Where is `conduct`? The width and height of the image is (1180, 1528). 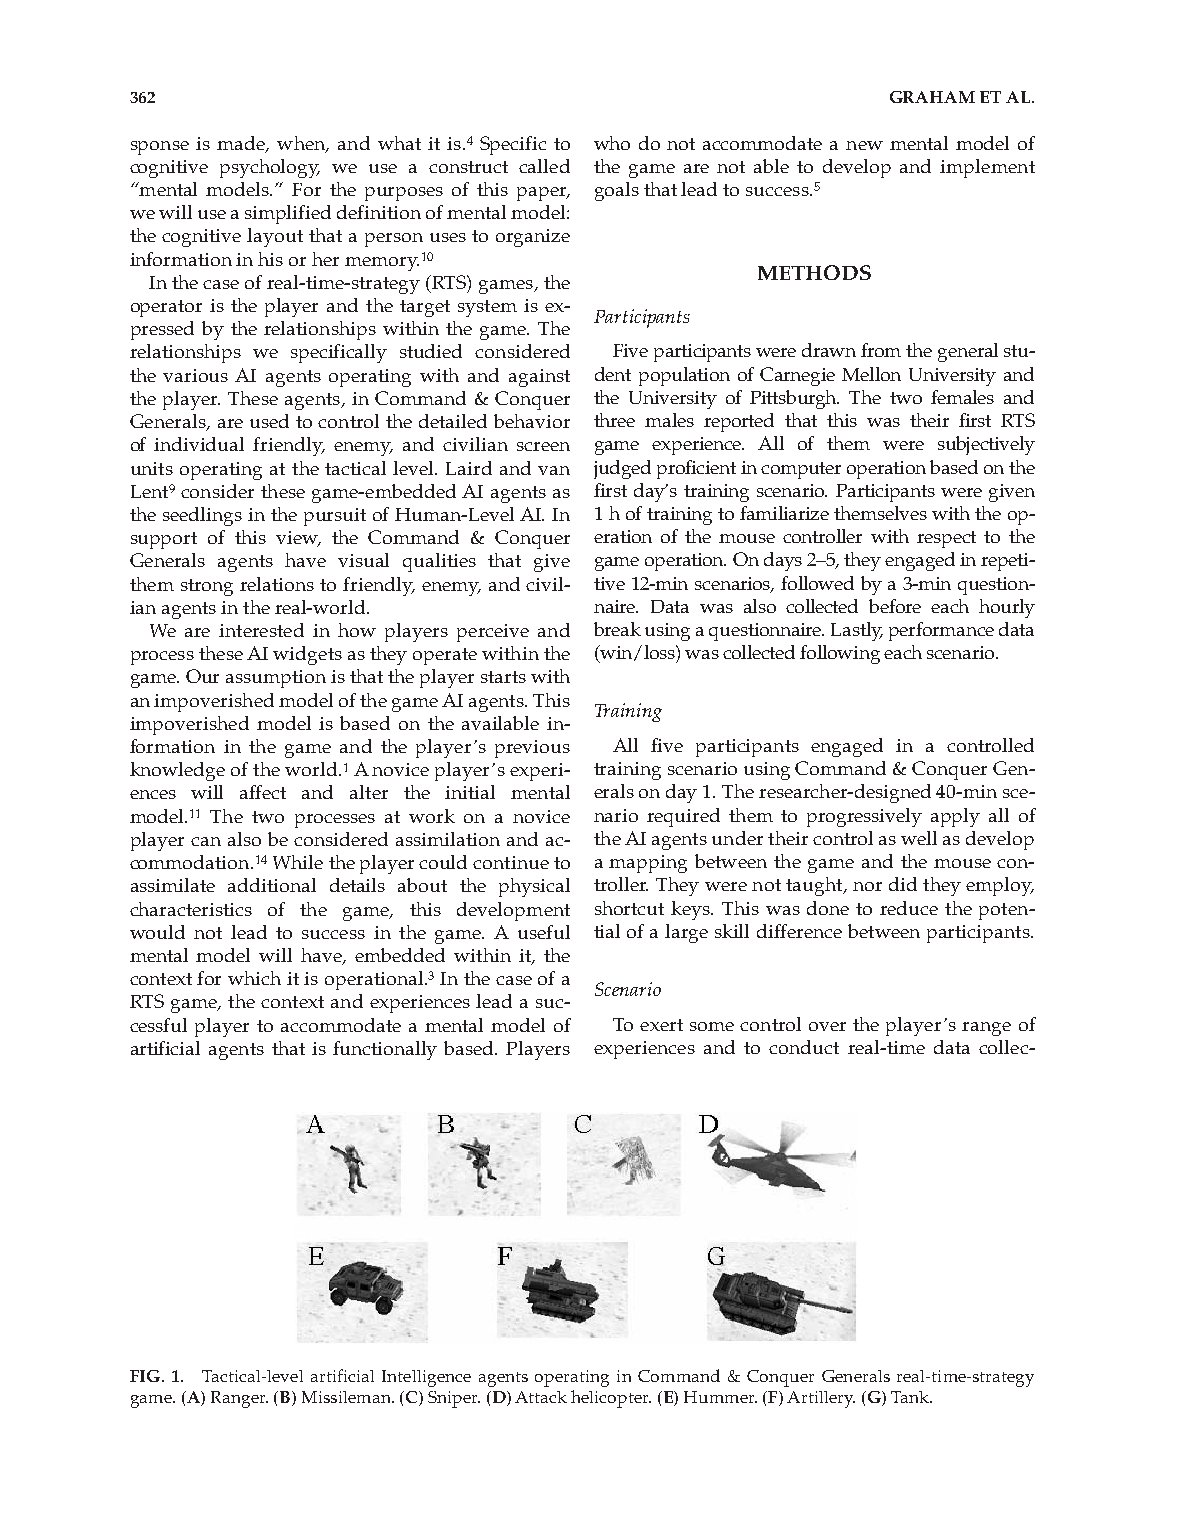 conduct is located at coordinates (804, 1047).
